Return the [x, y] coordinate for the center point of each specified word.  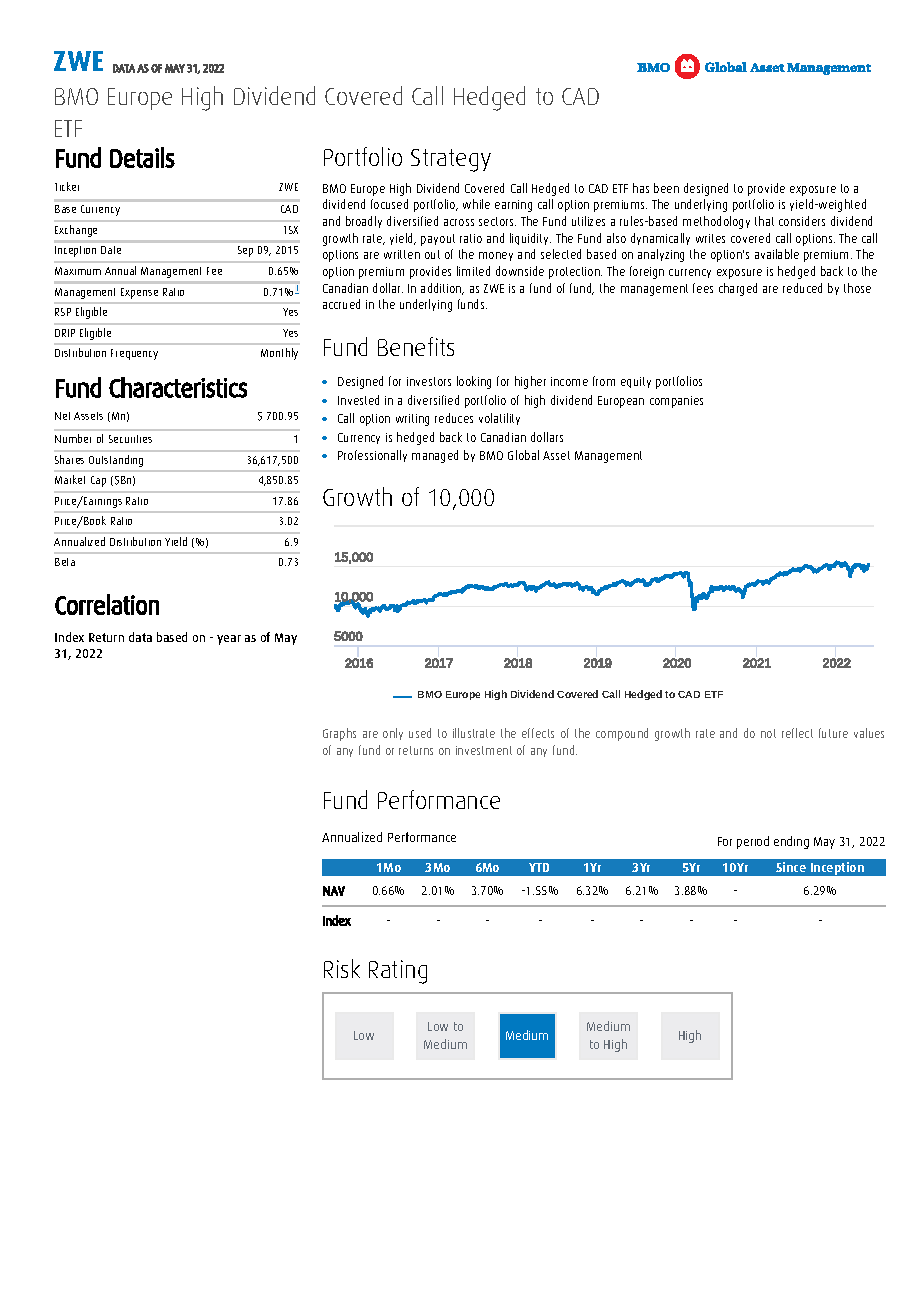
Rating [398, 972]
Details [142, 157]
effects [538, 733]
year [229, 640]
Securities [130, 439]
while [476, 204]
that [764, 221]
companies [676, 402]
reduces [454, 418]
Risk [342, 968]
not [768, 733]
